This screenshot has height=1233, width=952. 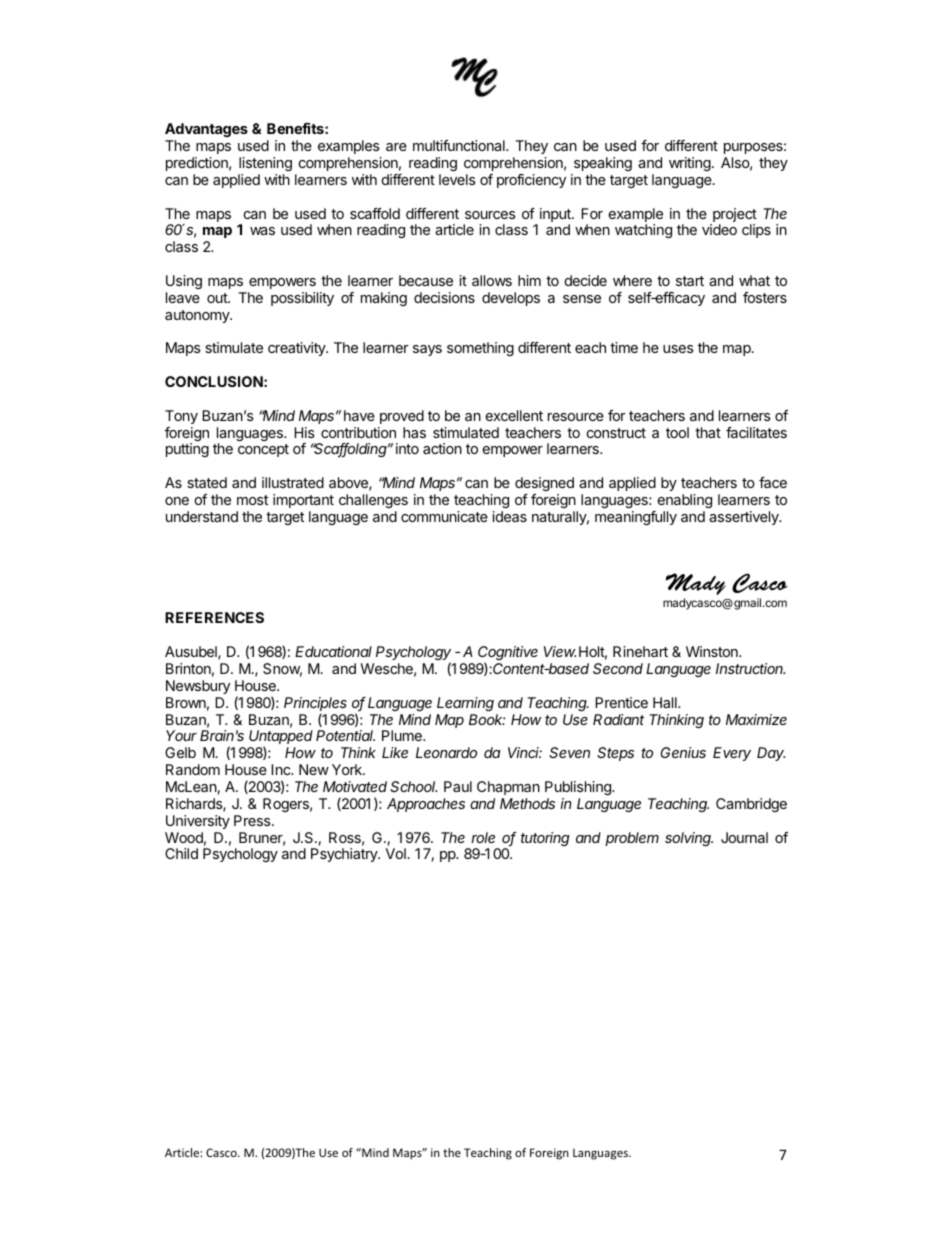 What do you see at coordinates (265, 164) in the screenshot?
I see `listening` at bounding box center [265, 164].
